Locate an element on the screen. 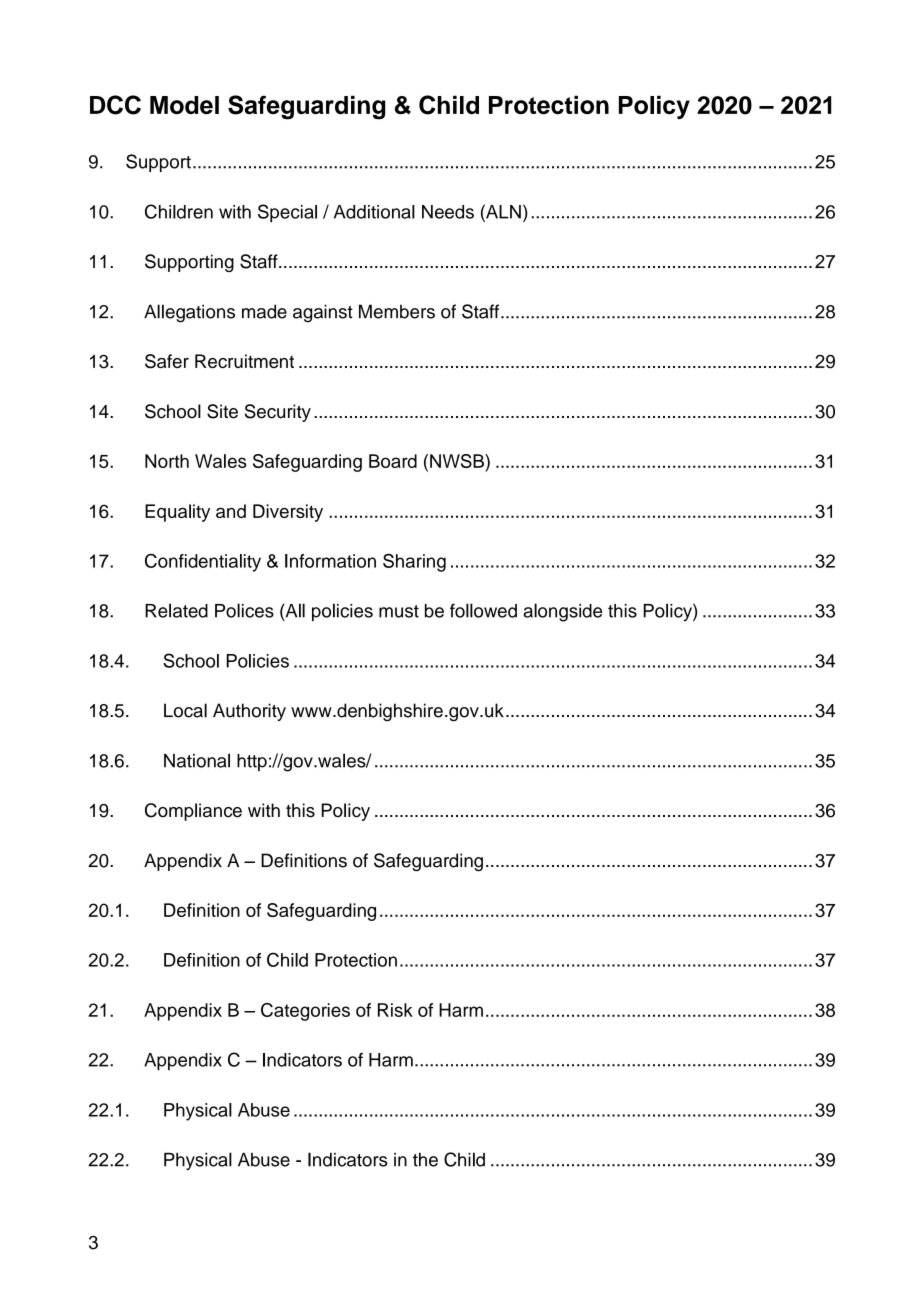  the is located at coordinates (425, 1160).
